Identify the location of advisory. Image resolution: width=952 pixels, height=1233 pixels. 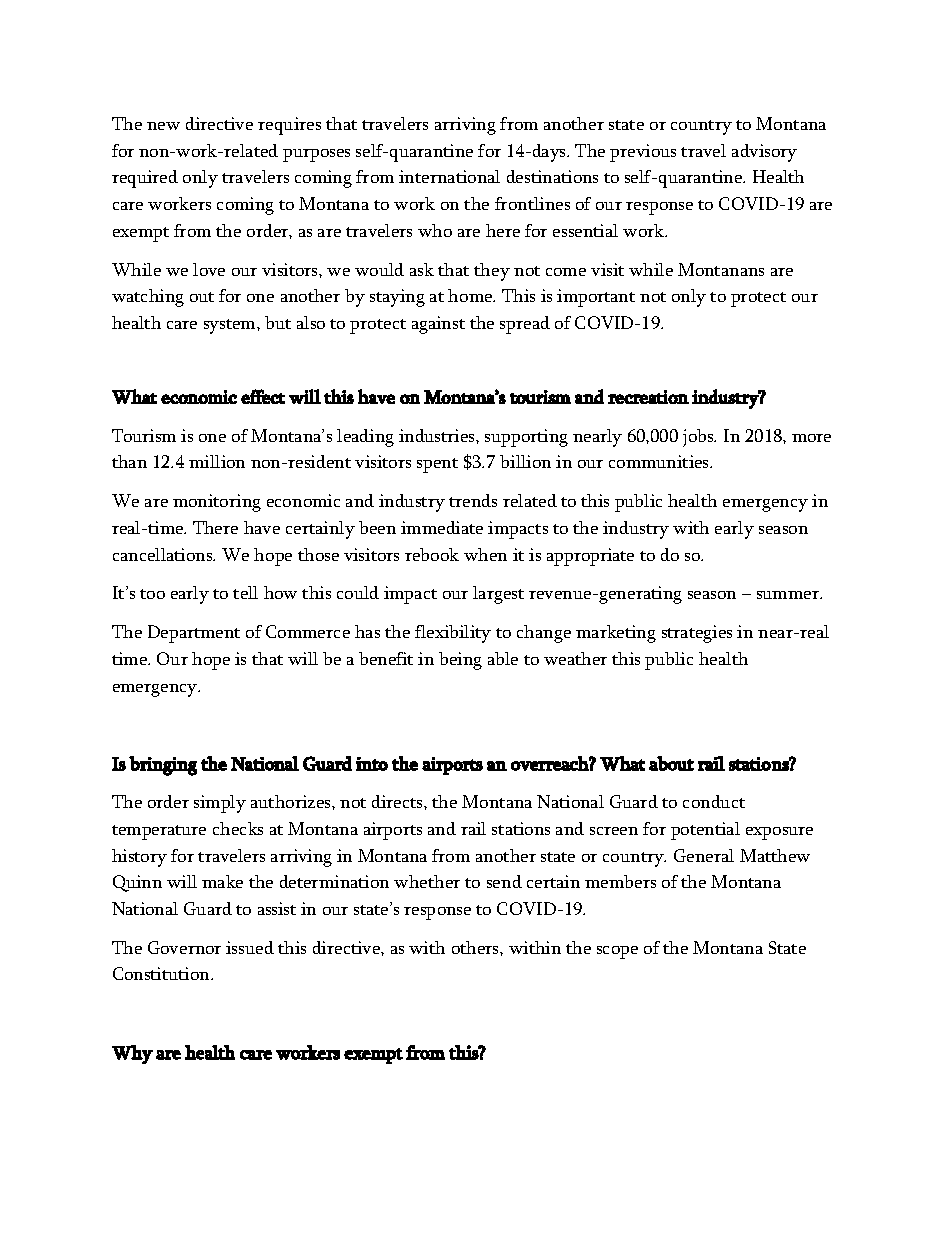
(764, 153).
